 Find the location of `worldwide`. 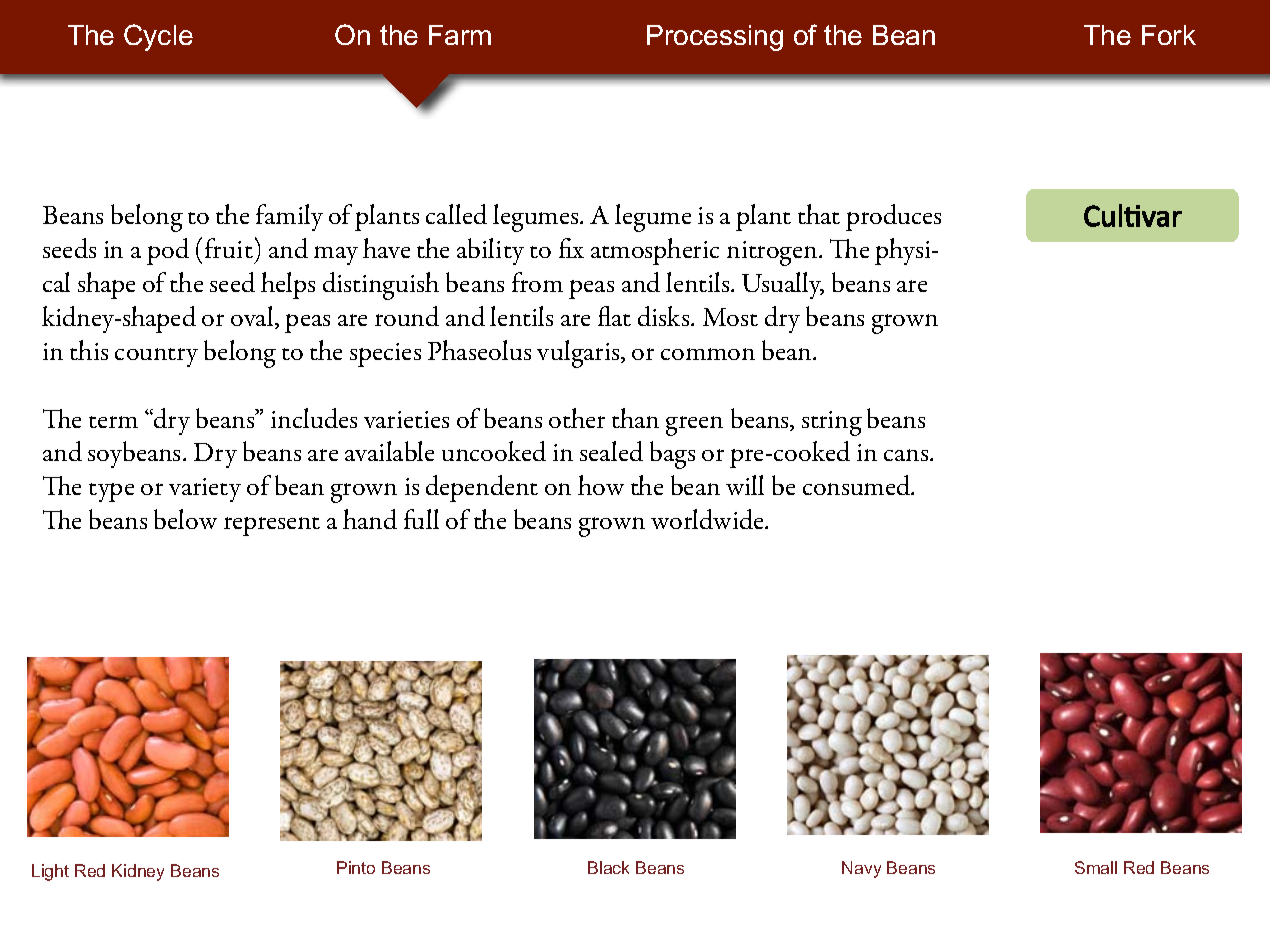

worldwide is located at coordinates (708, 519).
